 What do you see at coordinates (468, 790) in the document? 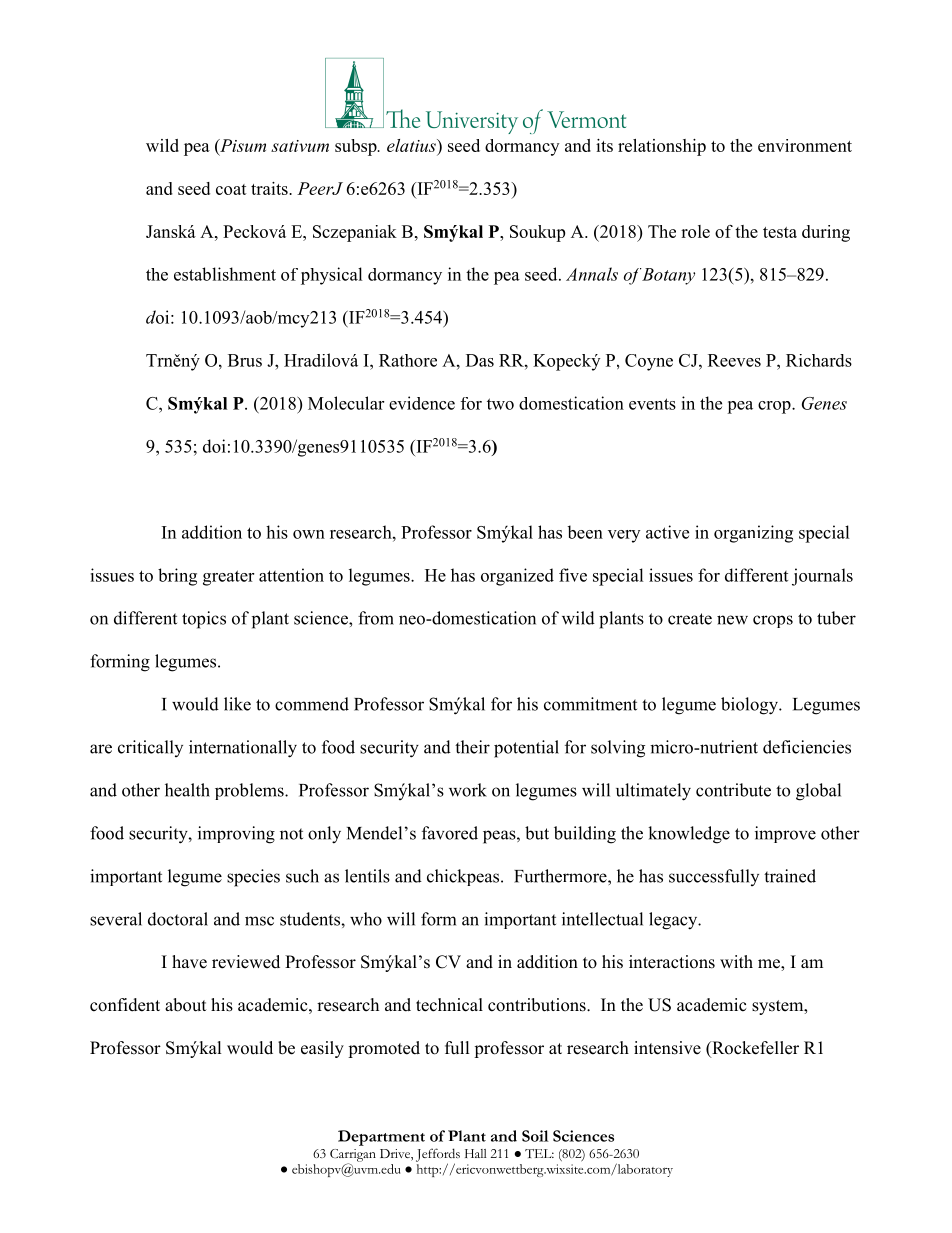
I see `work` at bounding box center [468, 790].
